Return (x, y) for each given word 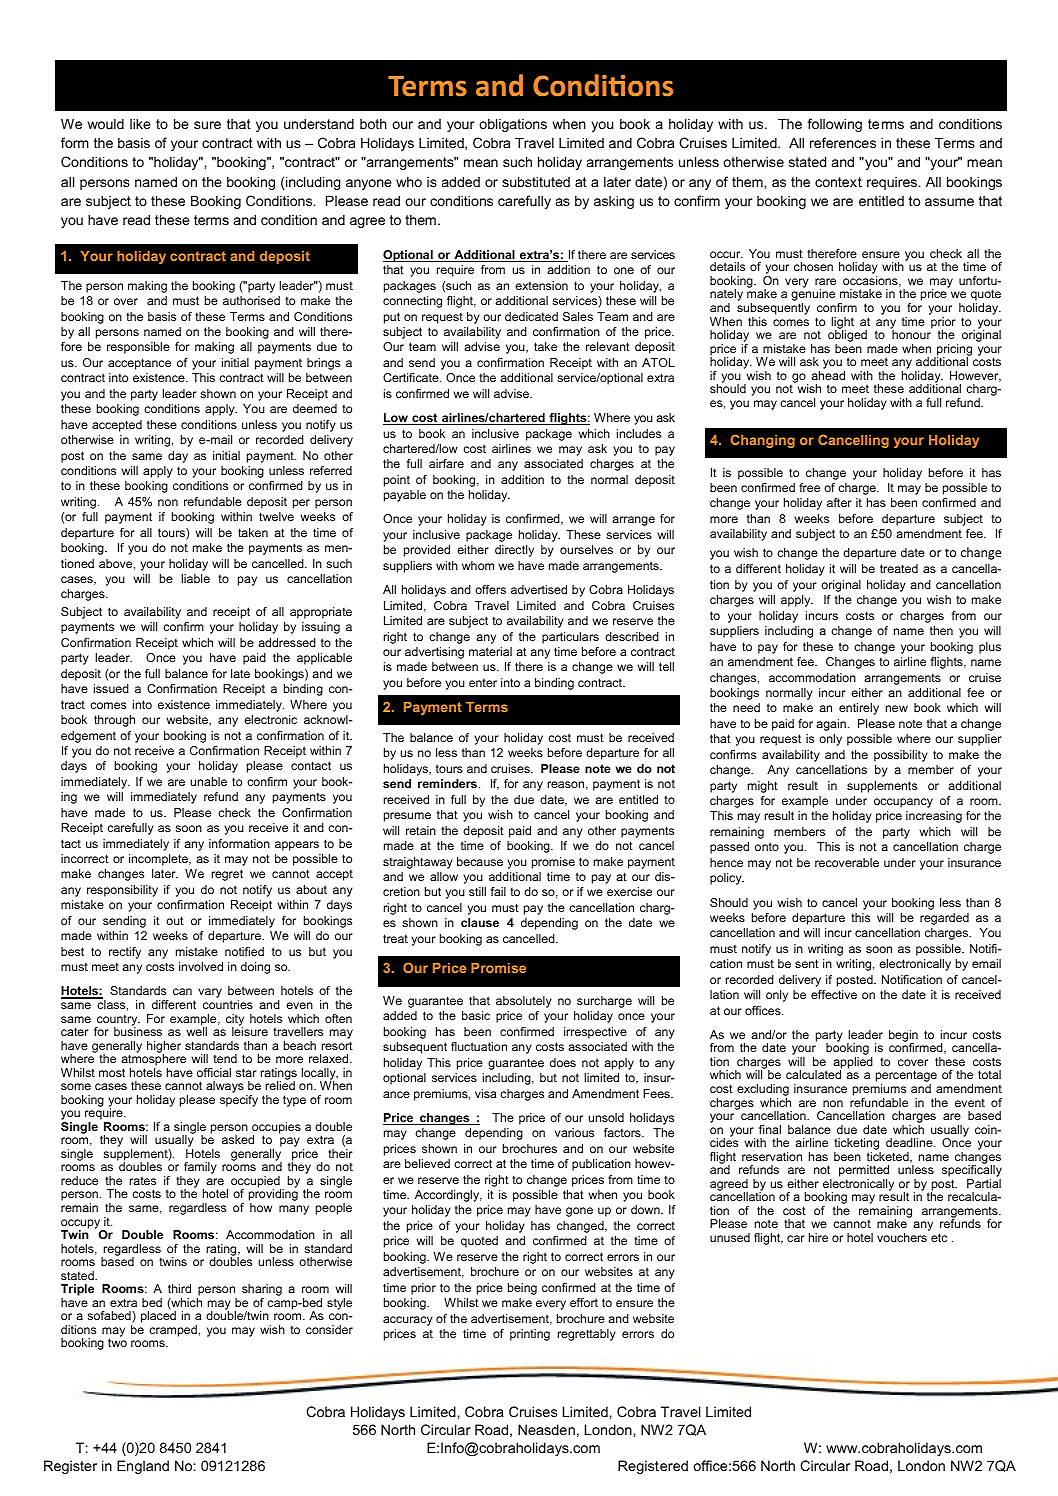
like (140, 123)
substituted (536, 181)
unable (208, 781)
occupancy (903, 803)
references (843, 142)
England (143, 1467)
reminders (447, 783)
